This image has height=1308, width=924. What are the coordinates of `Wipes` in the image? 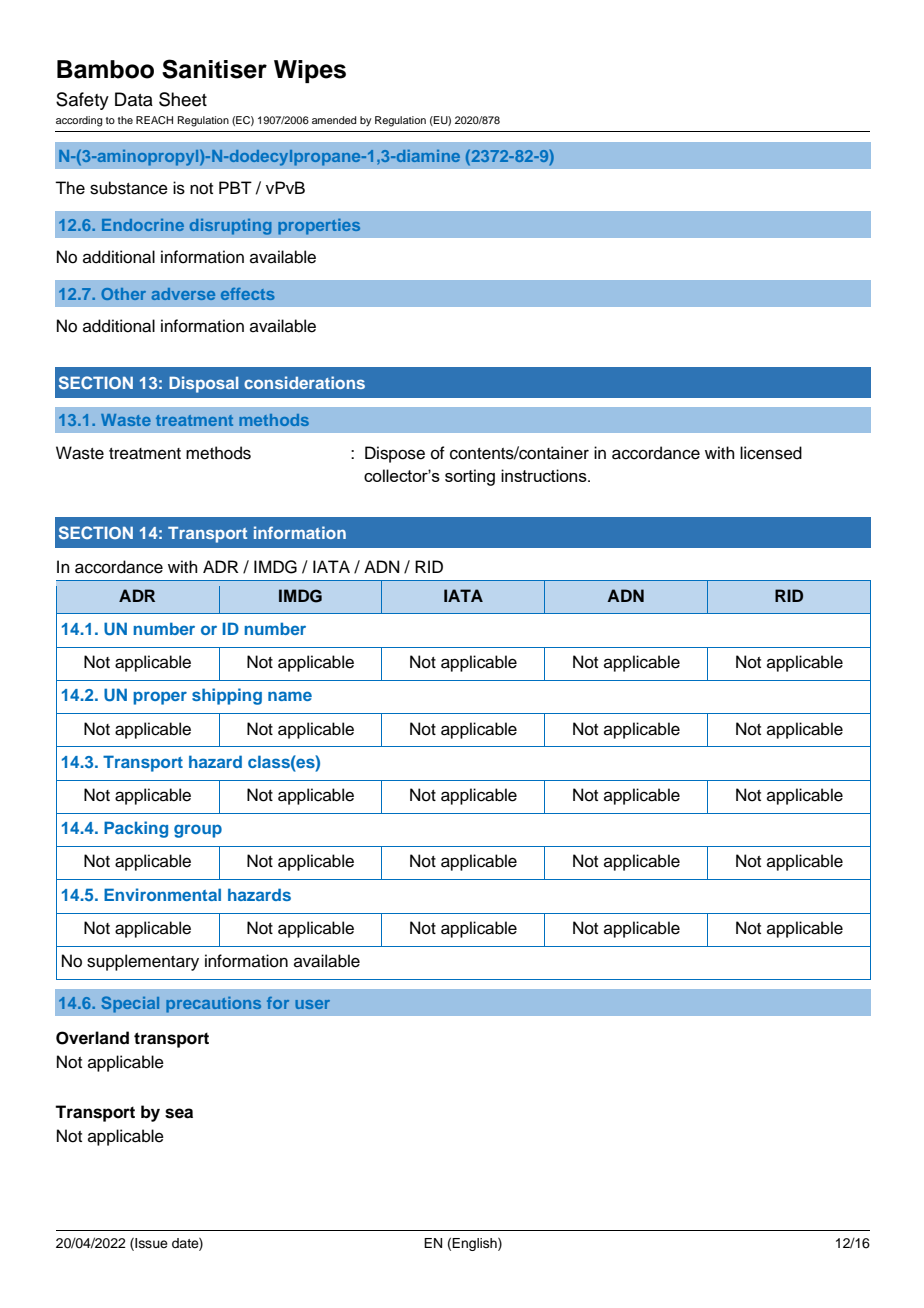 It's located at (310, 71).
